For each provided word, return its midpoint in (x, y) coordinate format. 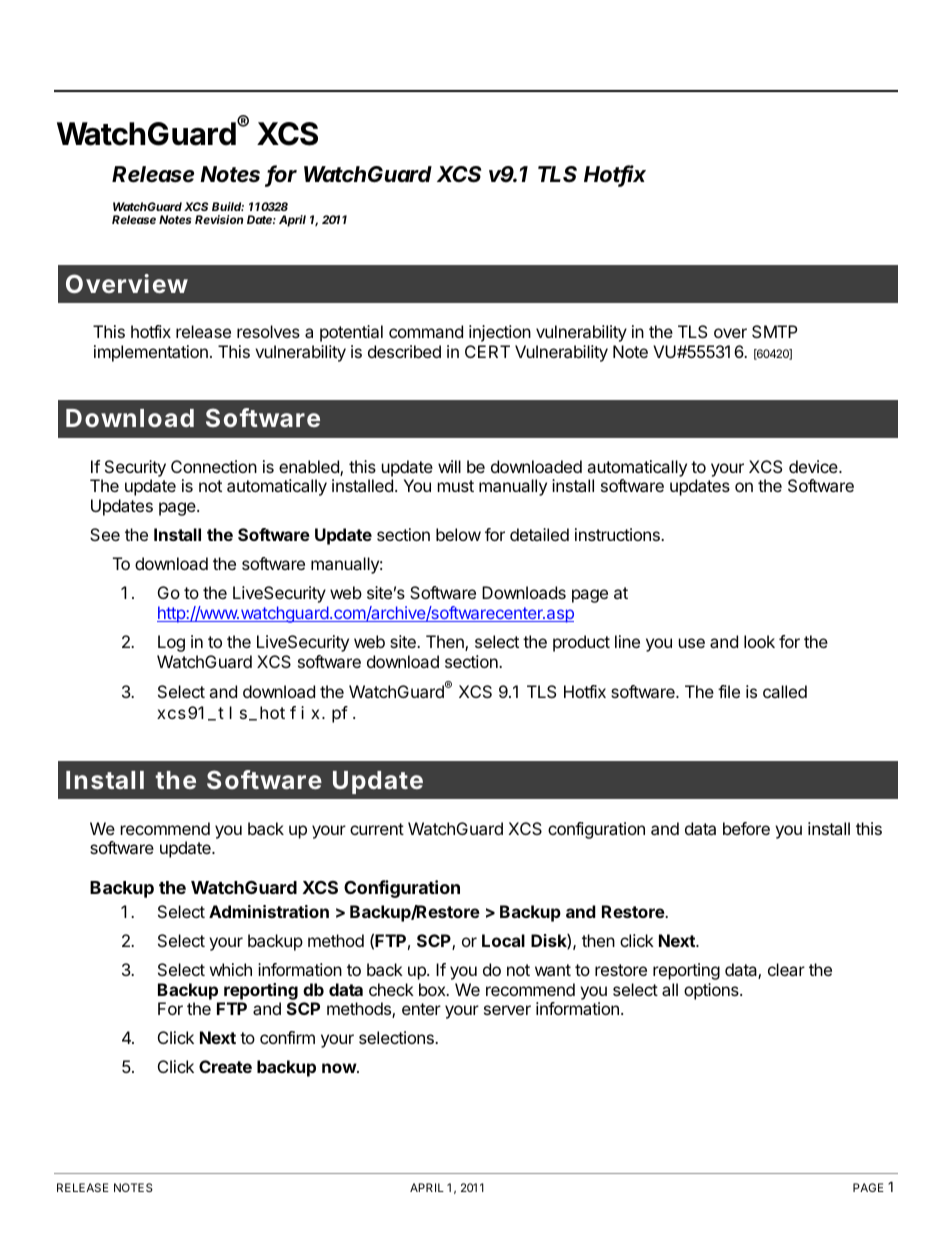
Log (171, 643)
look (759, 641)
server (507, 1010)
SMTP (775, 331)
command (426, 331)
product (581, 643)
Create (225, 1066)
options (712, 991)
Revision (219, 219)
